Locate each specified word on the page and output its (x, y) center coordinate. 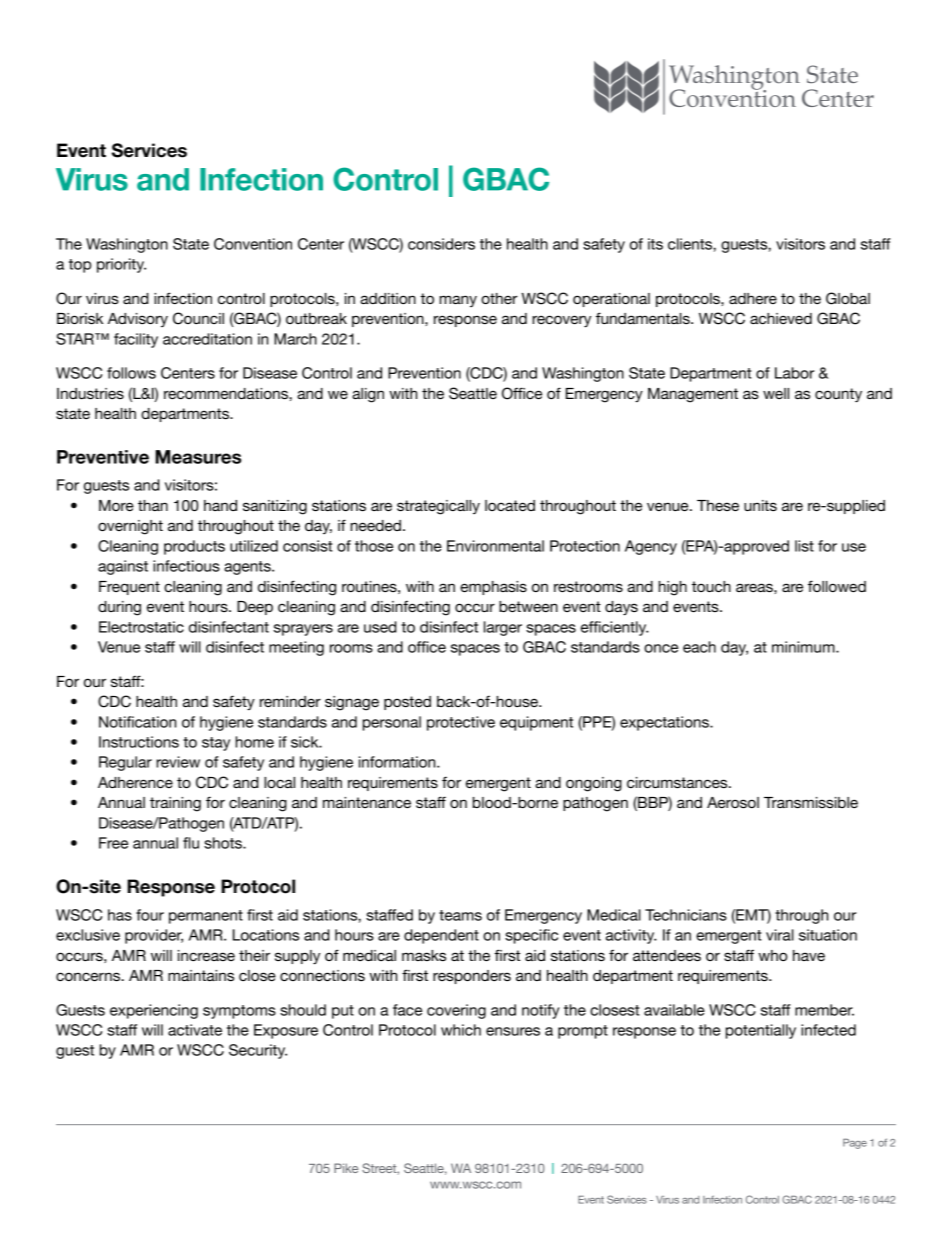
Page (855, 1144)
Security (258, 1051)
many (458, 301)
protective (461, 723)
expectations (665, 723)
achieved (781, 318)
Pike (346, 1168)
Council (198, 318)
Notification (137, 722)
